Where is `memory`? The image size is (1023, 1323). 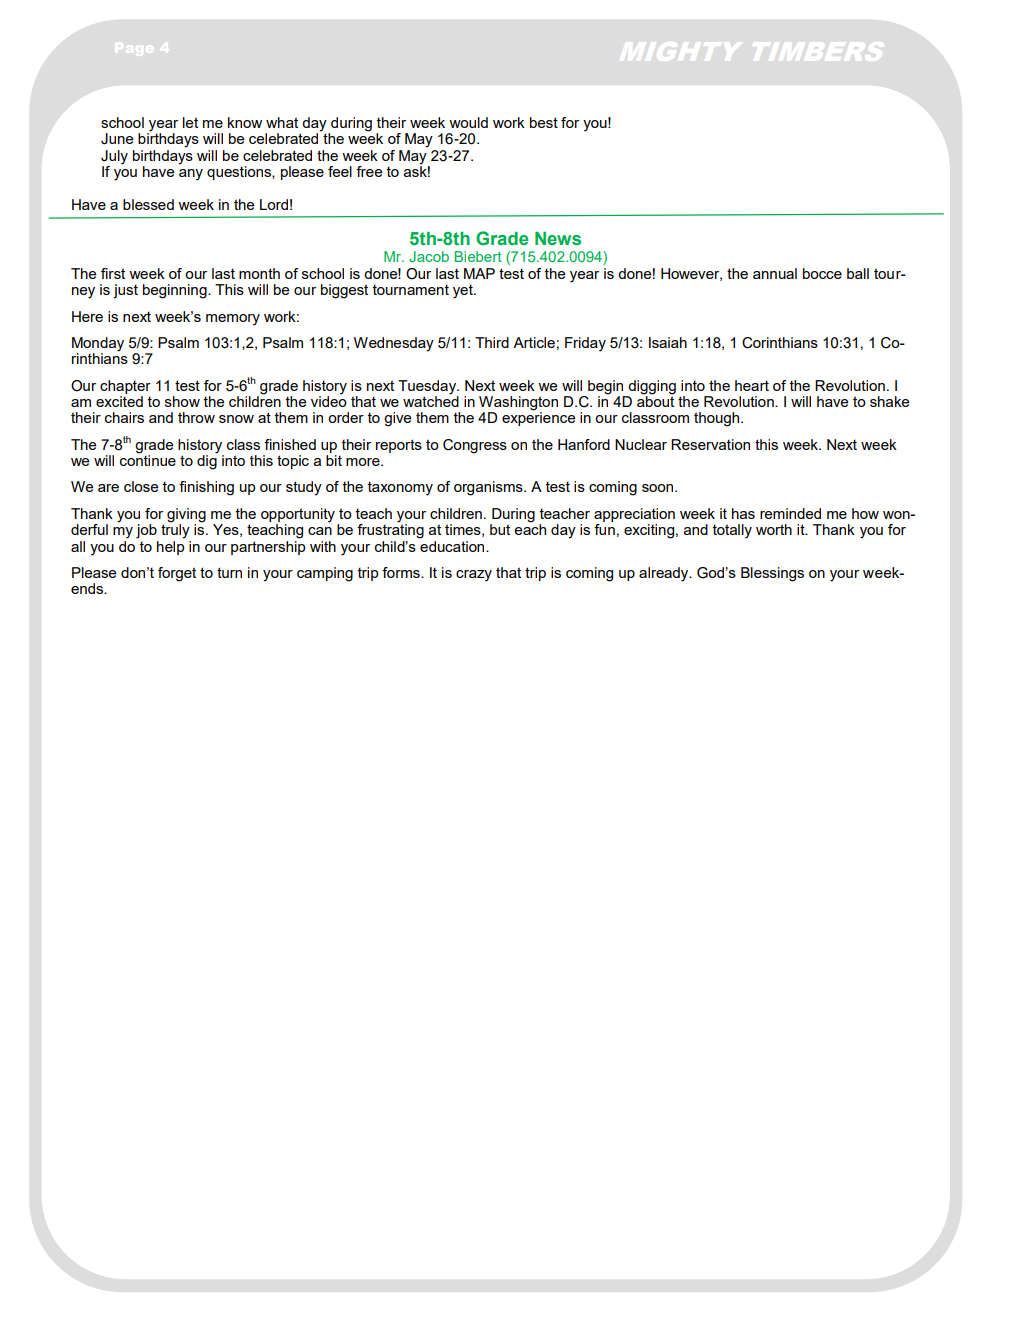
memory is located at coordinates (233, 320).
